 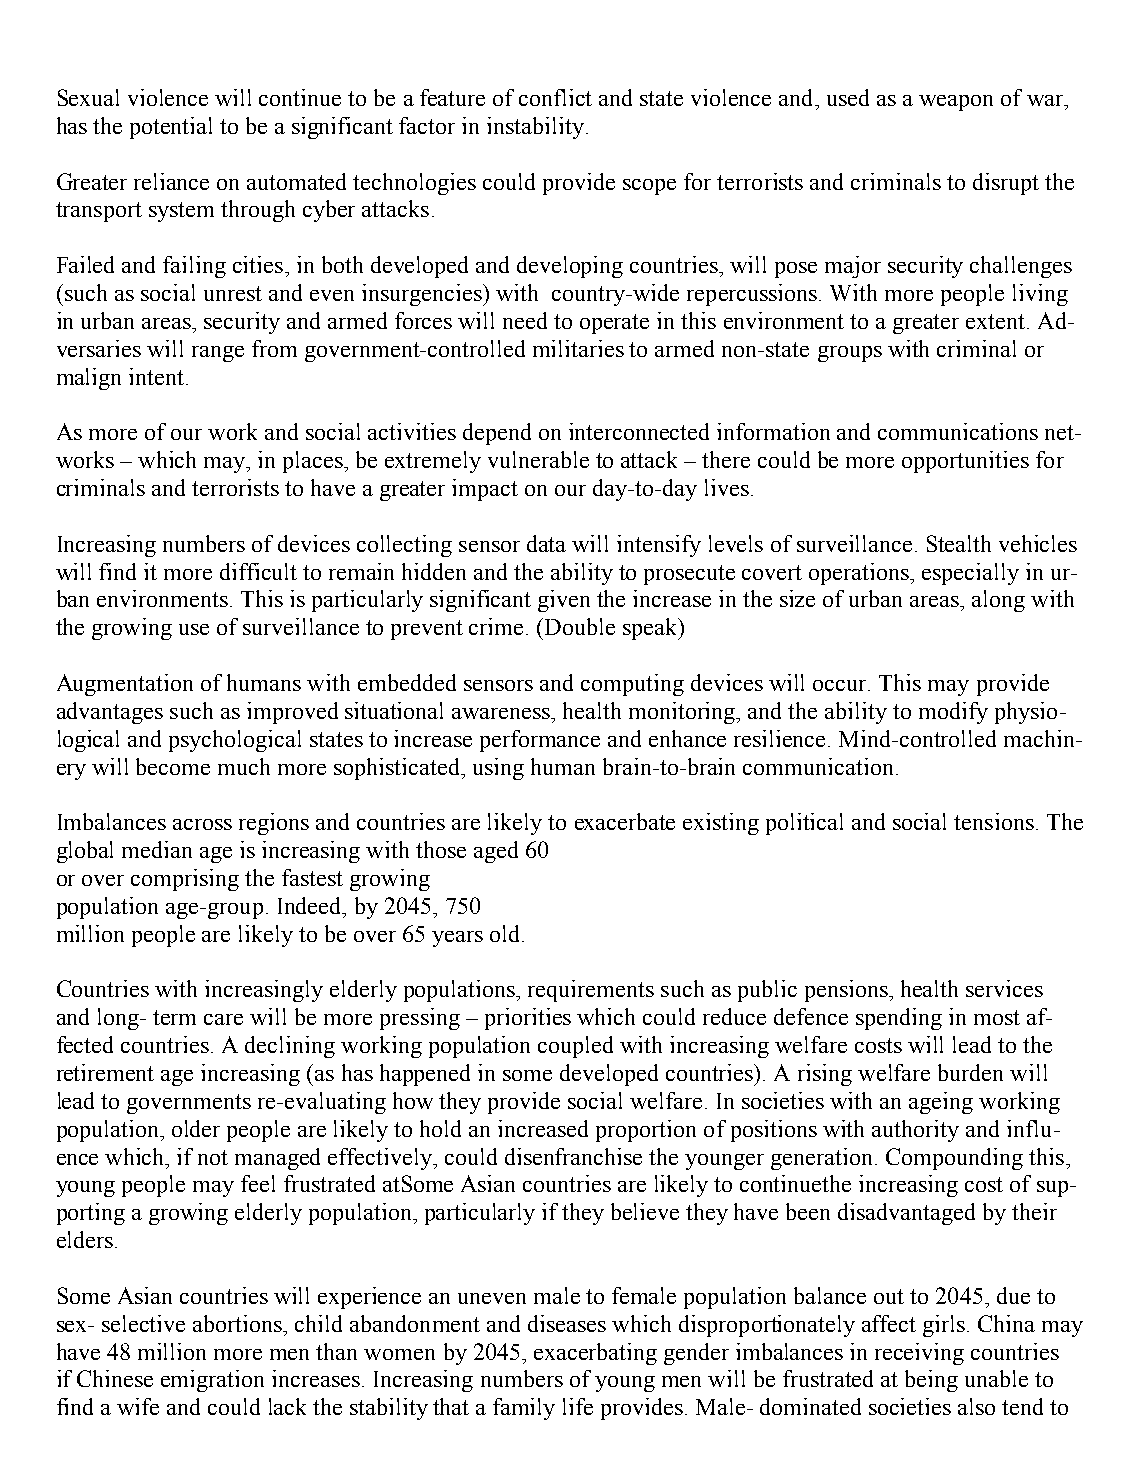 I want to click on intent, so click(x=158, y=376).
